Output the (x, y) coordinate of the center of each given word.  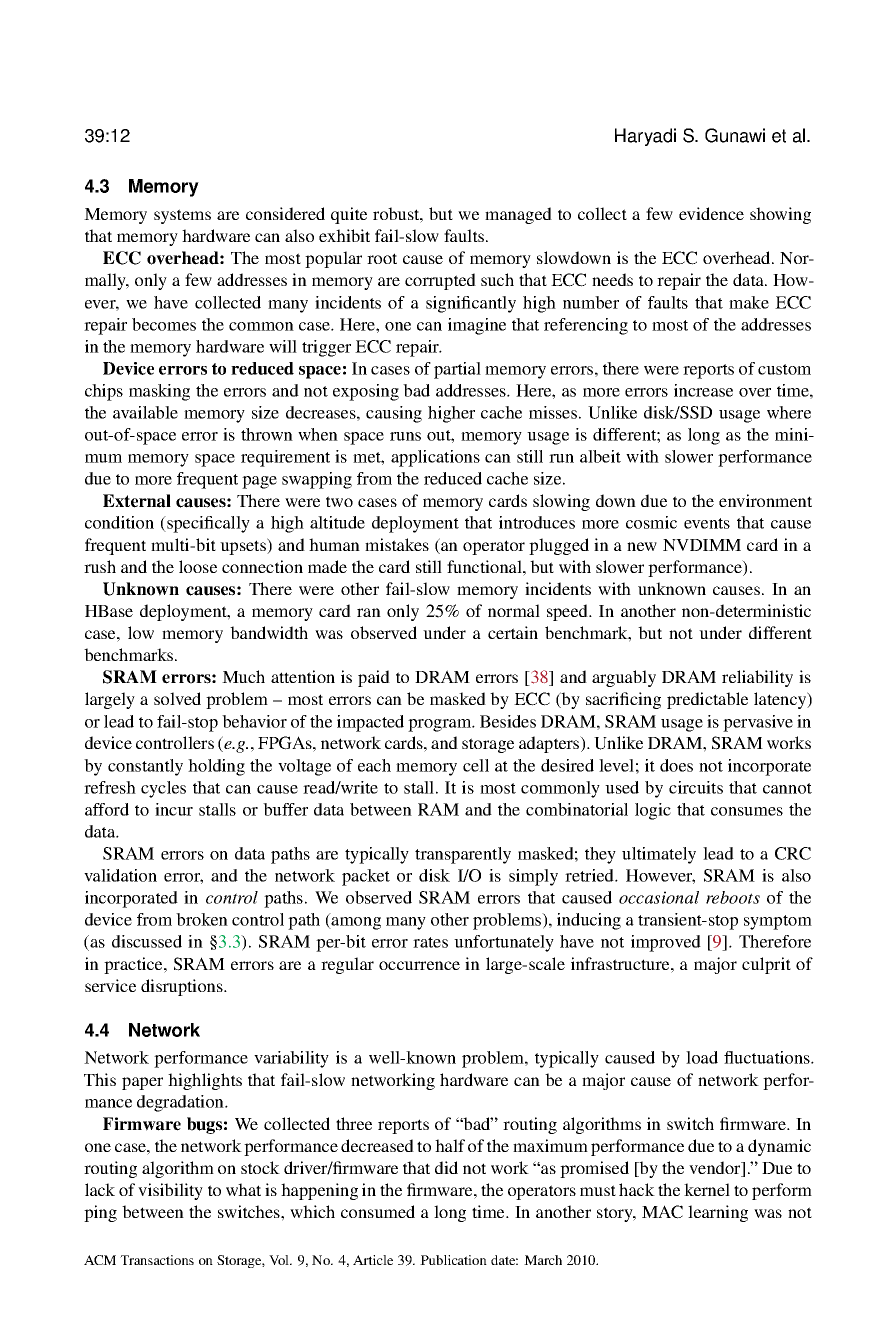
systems (182, 216)
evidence (711, 213)
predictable (707, 700)
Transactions (157, 1260)
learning (718, 1213)
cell (476, 765)
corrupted (440, 281)
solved (177, 698)
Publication (453, 1260)
